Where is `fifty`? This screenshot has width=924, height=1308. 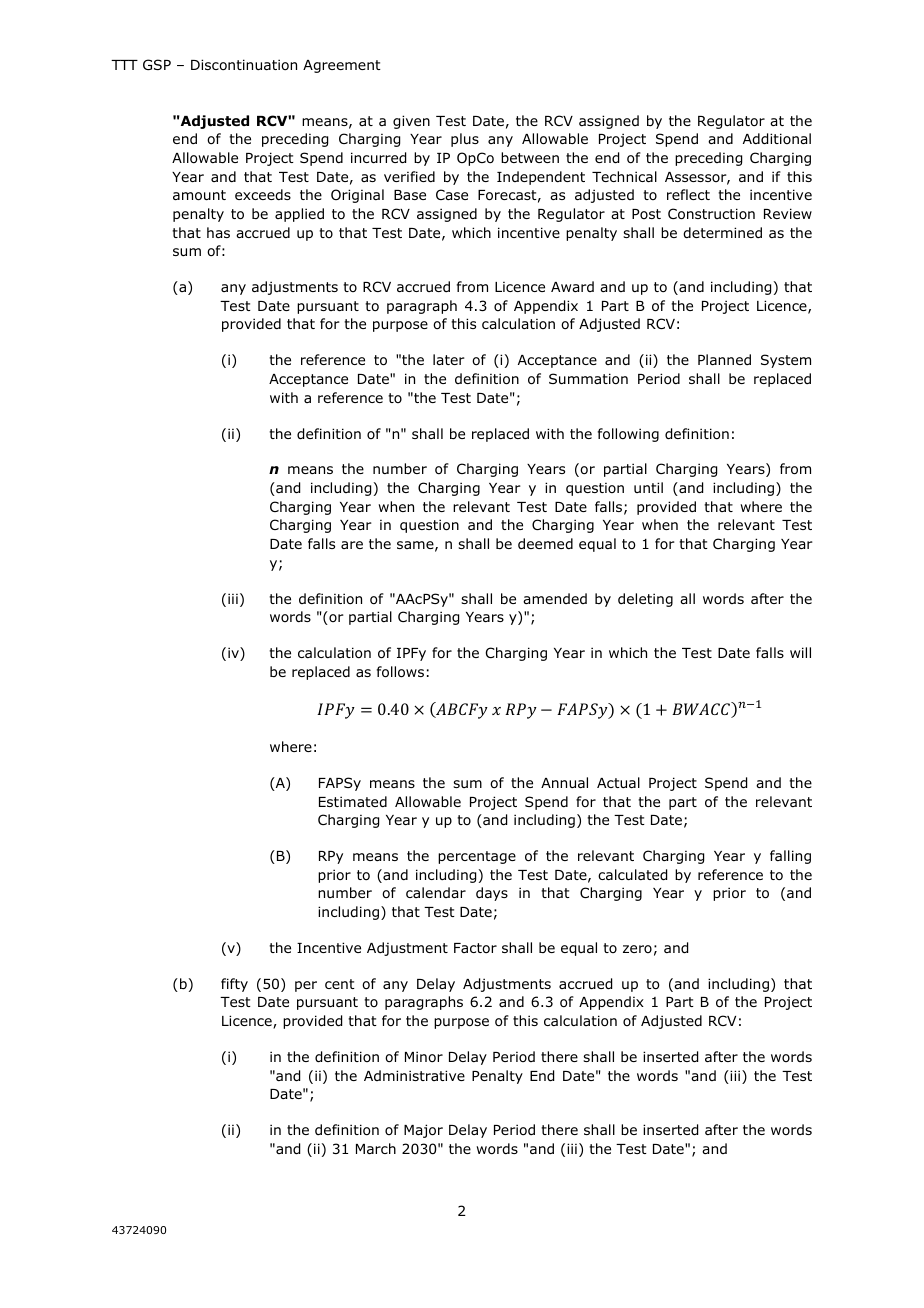 fifty is located at coordinates (234, 985).
